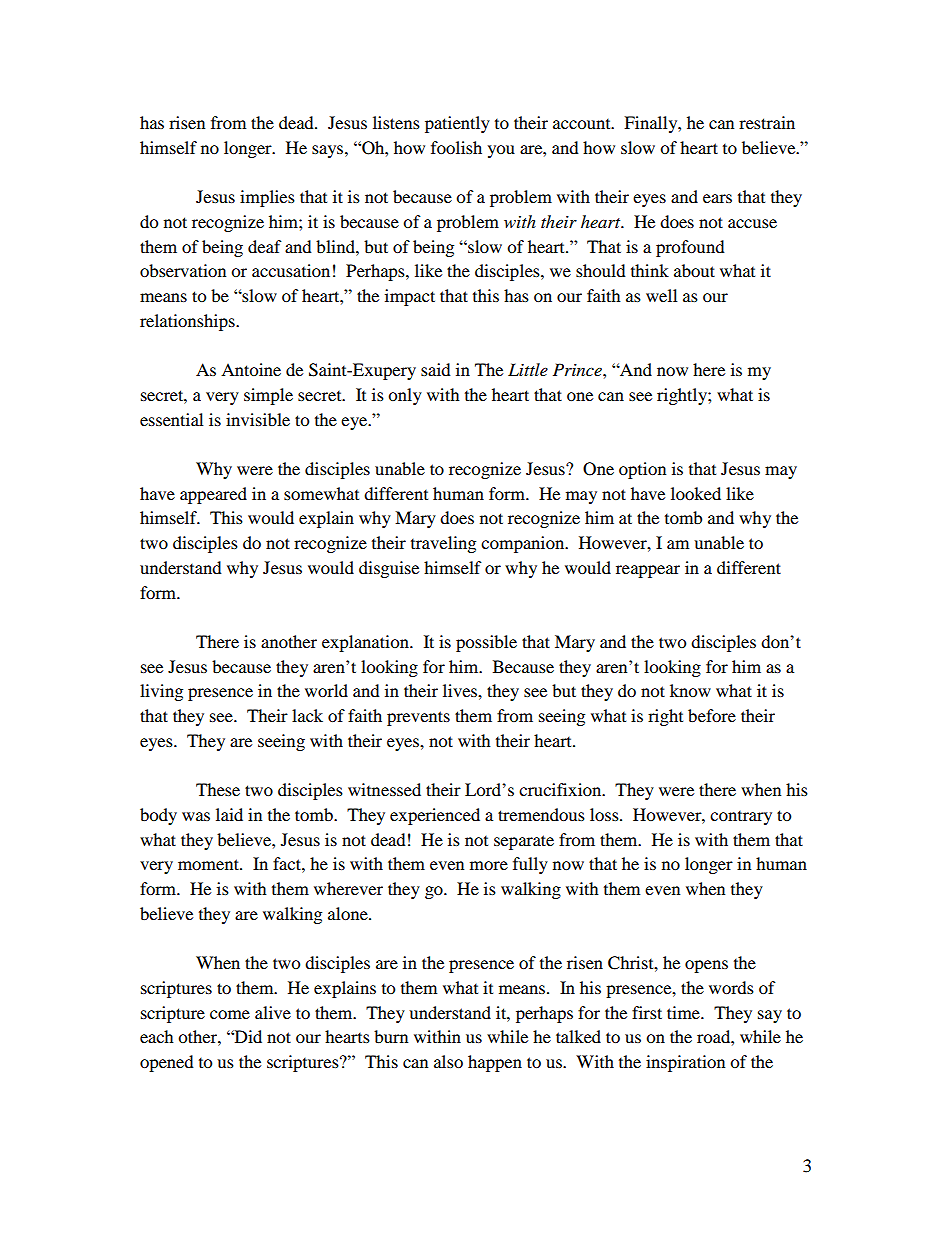 The image size is (952, 1233). Describe the element at coordinates (717, 198) in the image. I see `ears` at that location.
